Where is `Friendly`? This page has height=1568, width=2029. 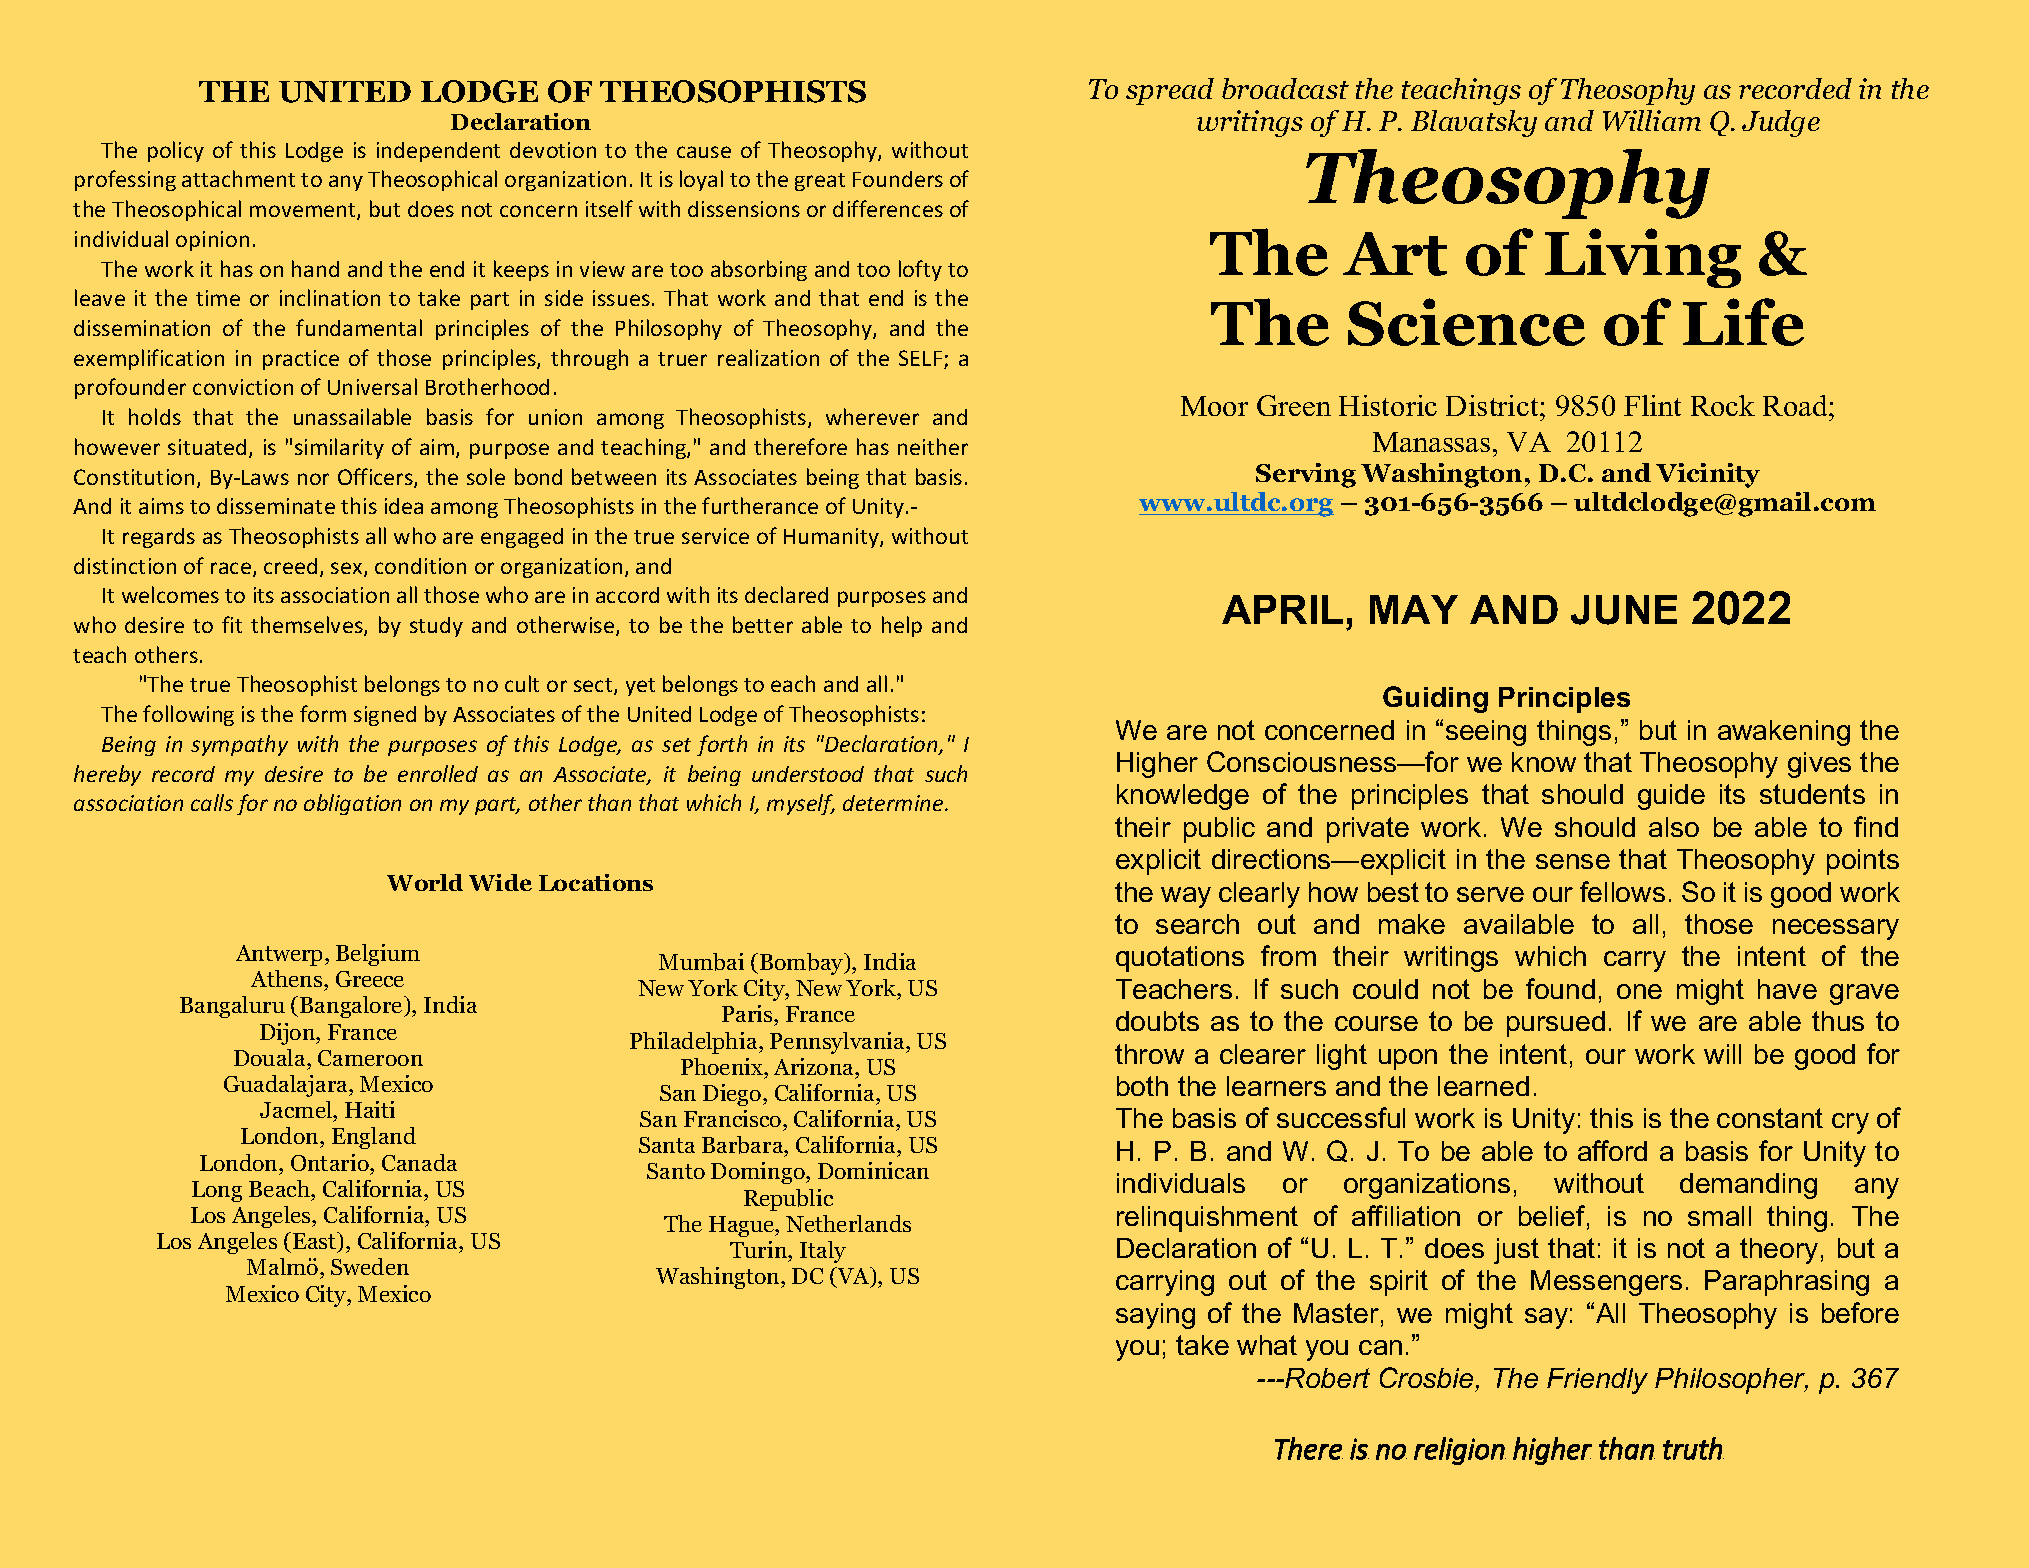
Friendly is located at coordinates (1597, 1381).
